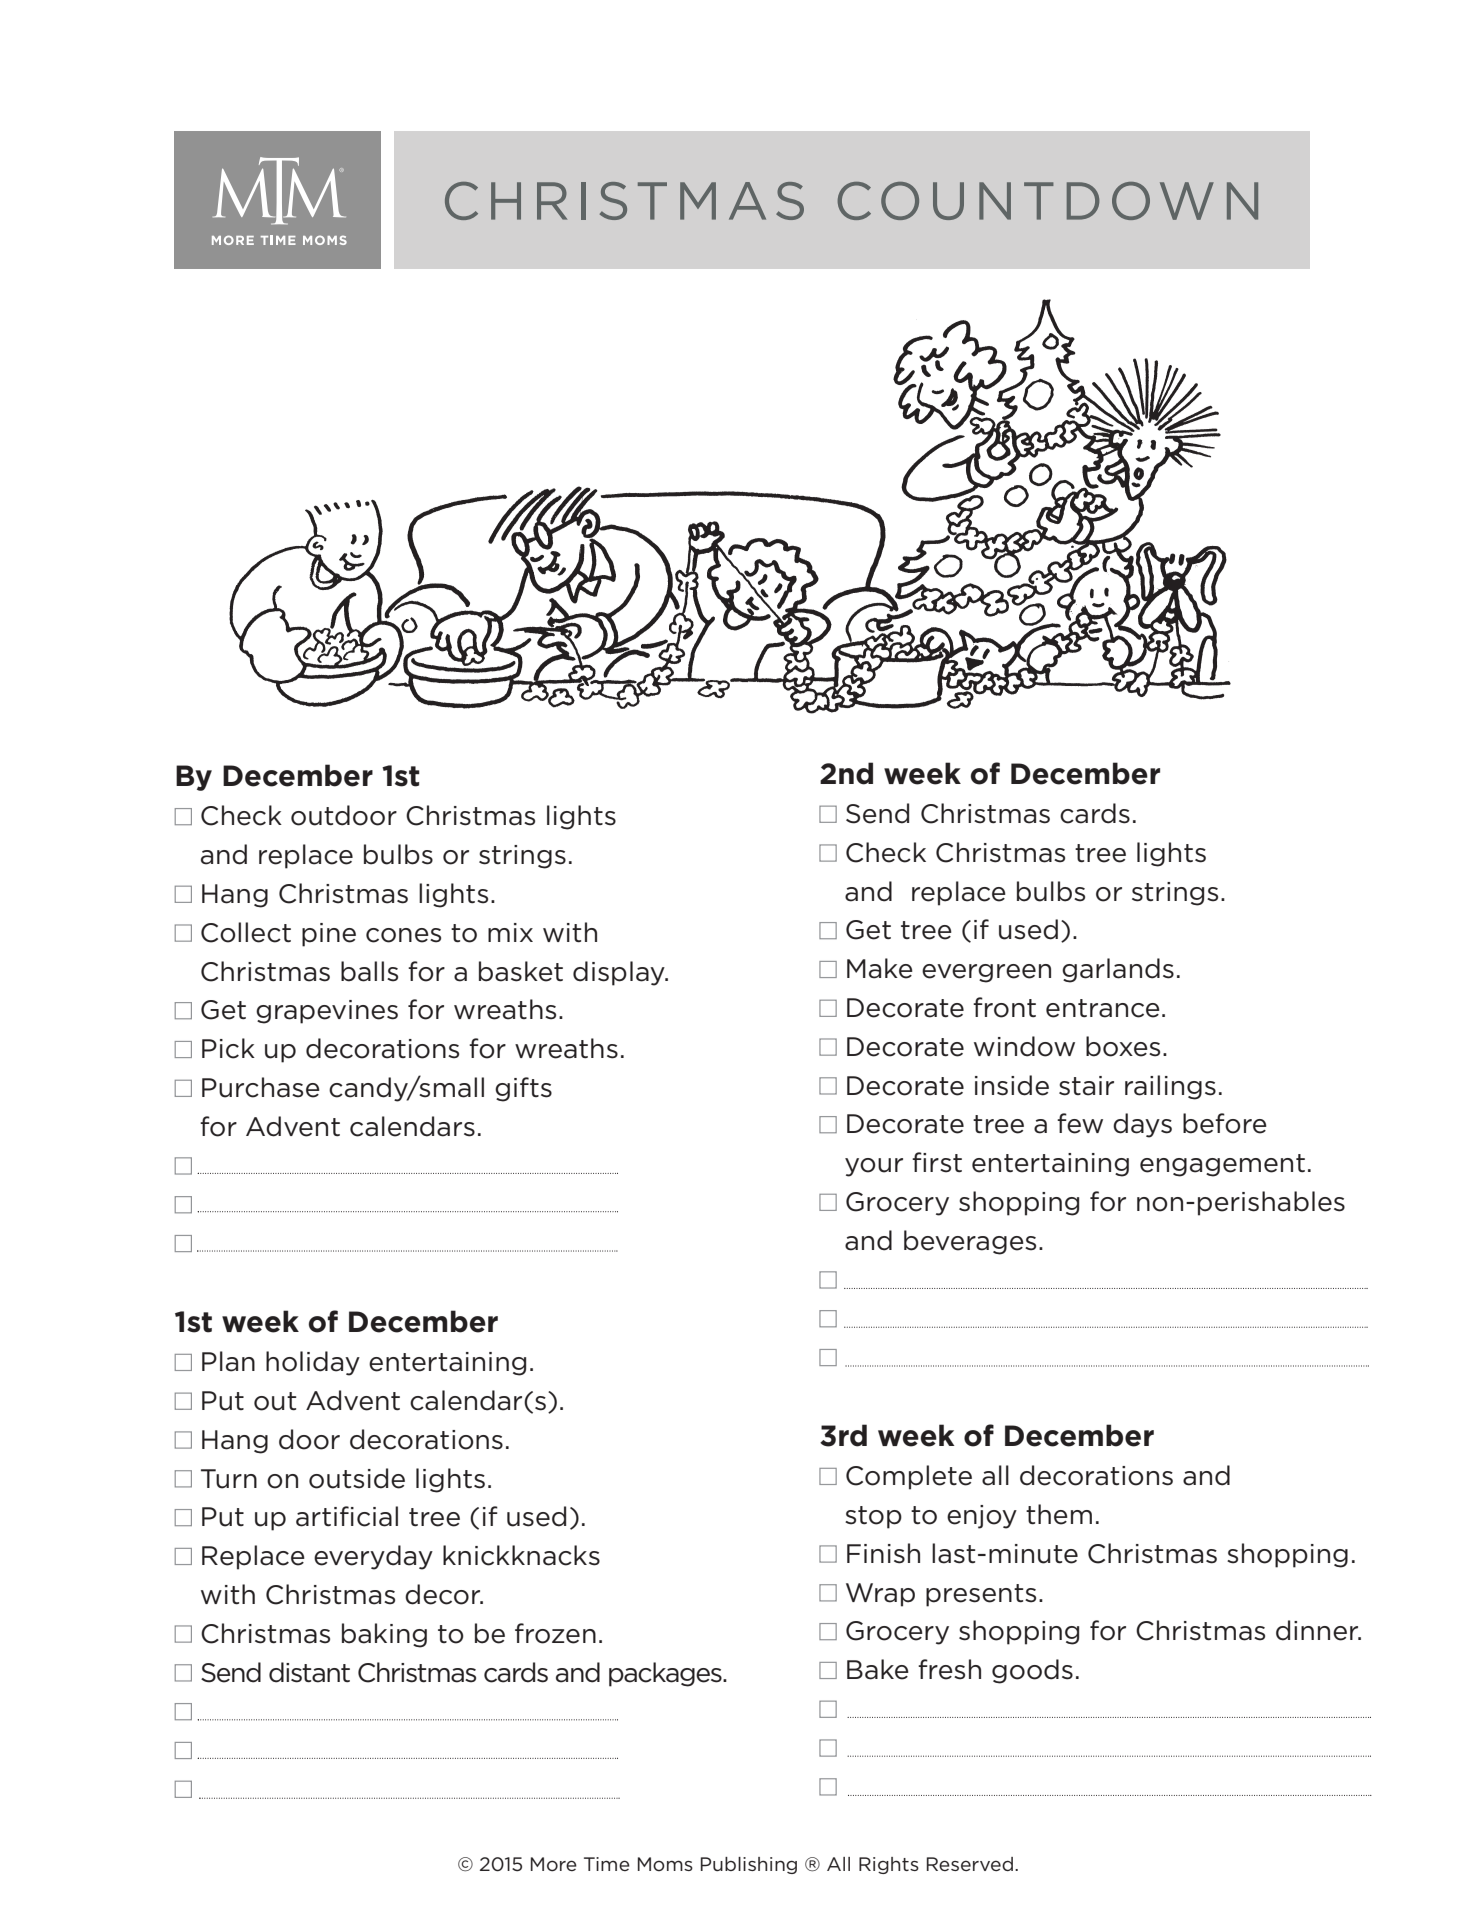 This screenshot has width=1484, height=1921. Describe the element at coordinates (620, 973) in the screenshot. I see `display` at that location.
